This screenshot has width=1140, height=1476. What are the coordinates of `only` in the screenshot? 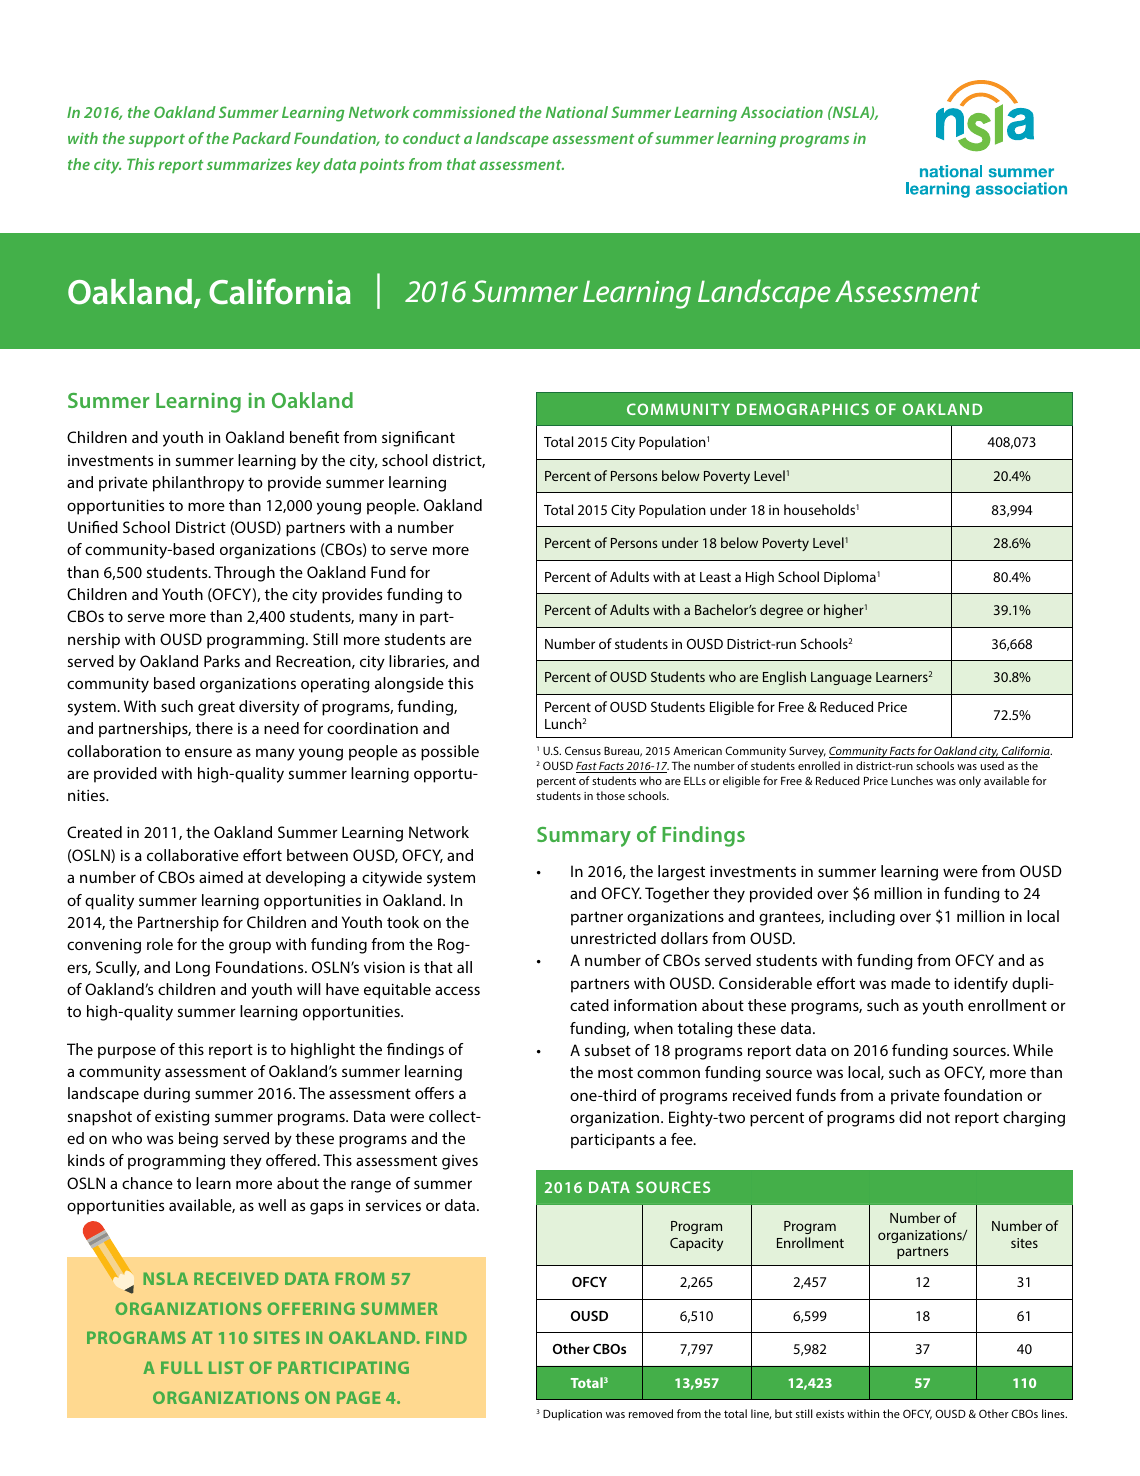 It's located at (970, 782).
